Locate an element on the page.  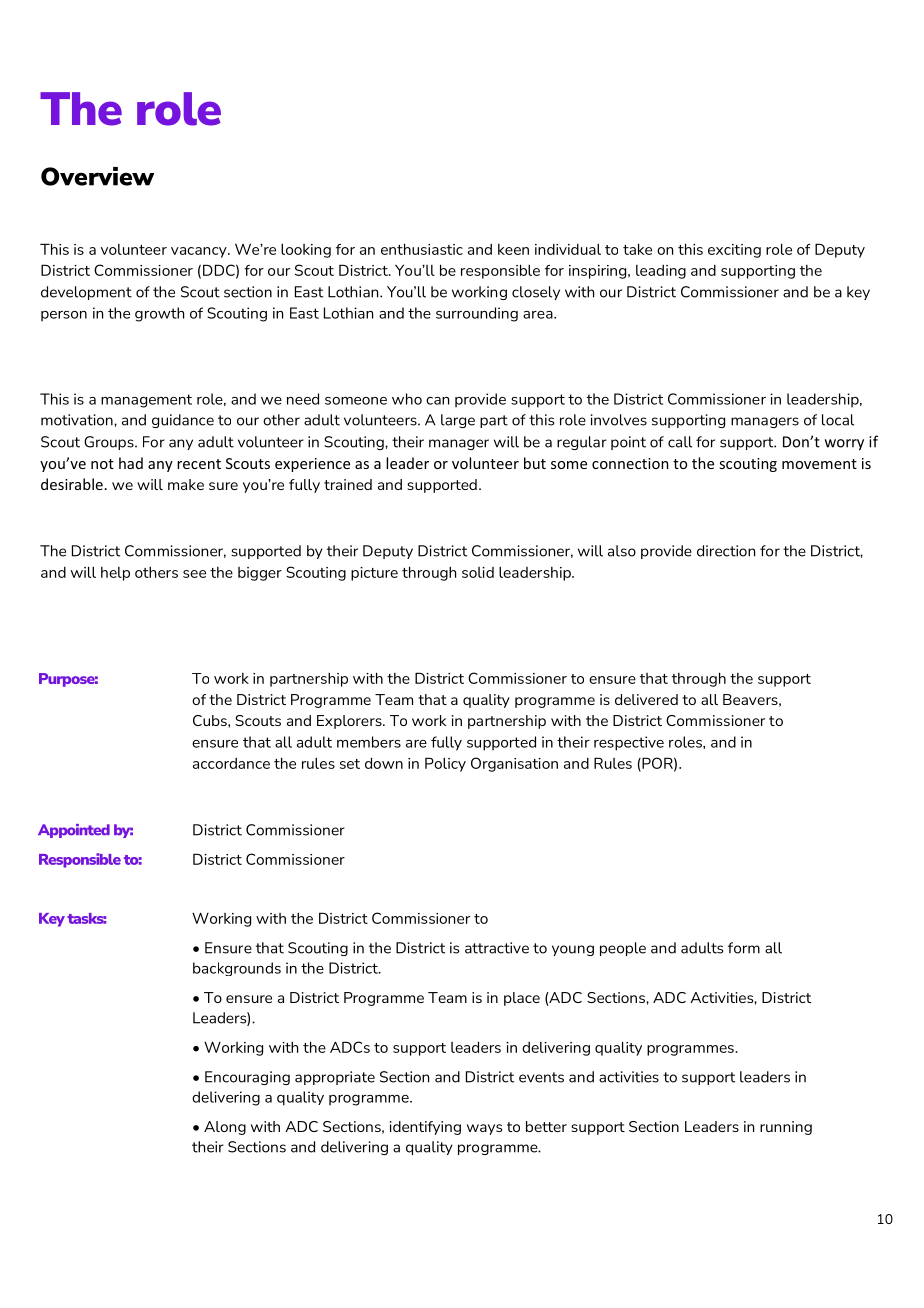
solid is located at coordinates (478, 572).
